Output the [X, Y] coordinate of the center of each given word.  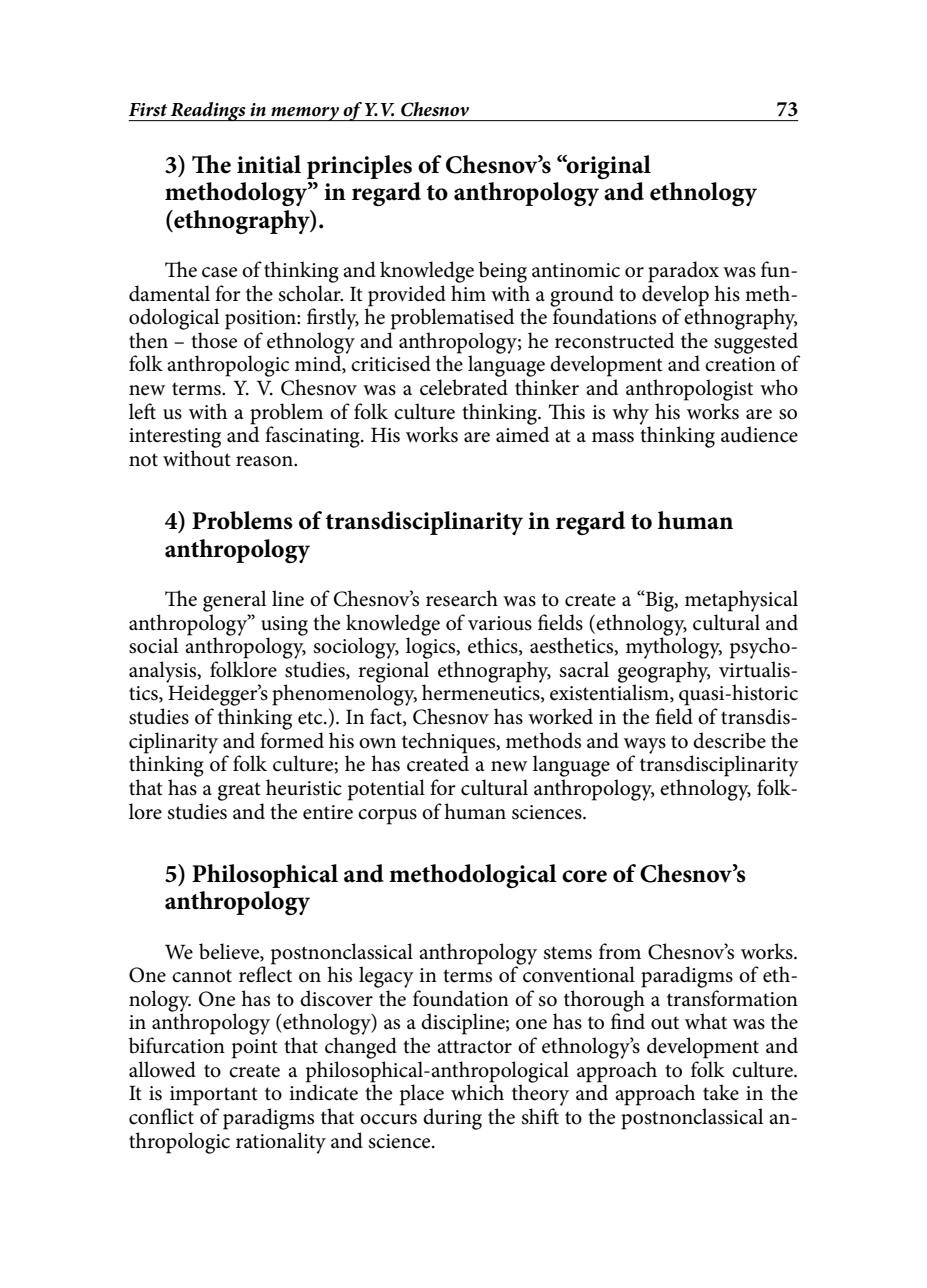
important [214, 1096]
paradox [683, 272]
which [477, 1091]
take [721, 1092]
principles [359, 167]
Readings [208, 111]
